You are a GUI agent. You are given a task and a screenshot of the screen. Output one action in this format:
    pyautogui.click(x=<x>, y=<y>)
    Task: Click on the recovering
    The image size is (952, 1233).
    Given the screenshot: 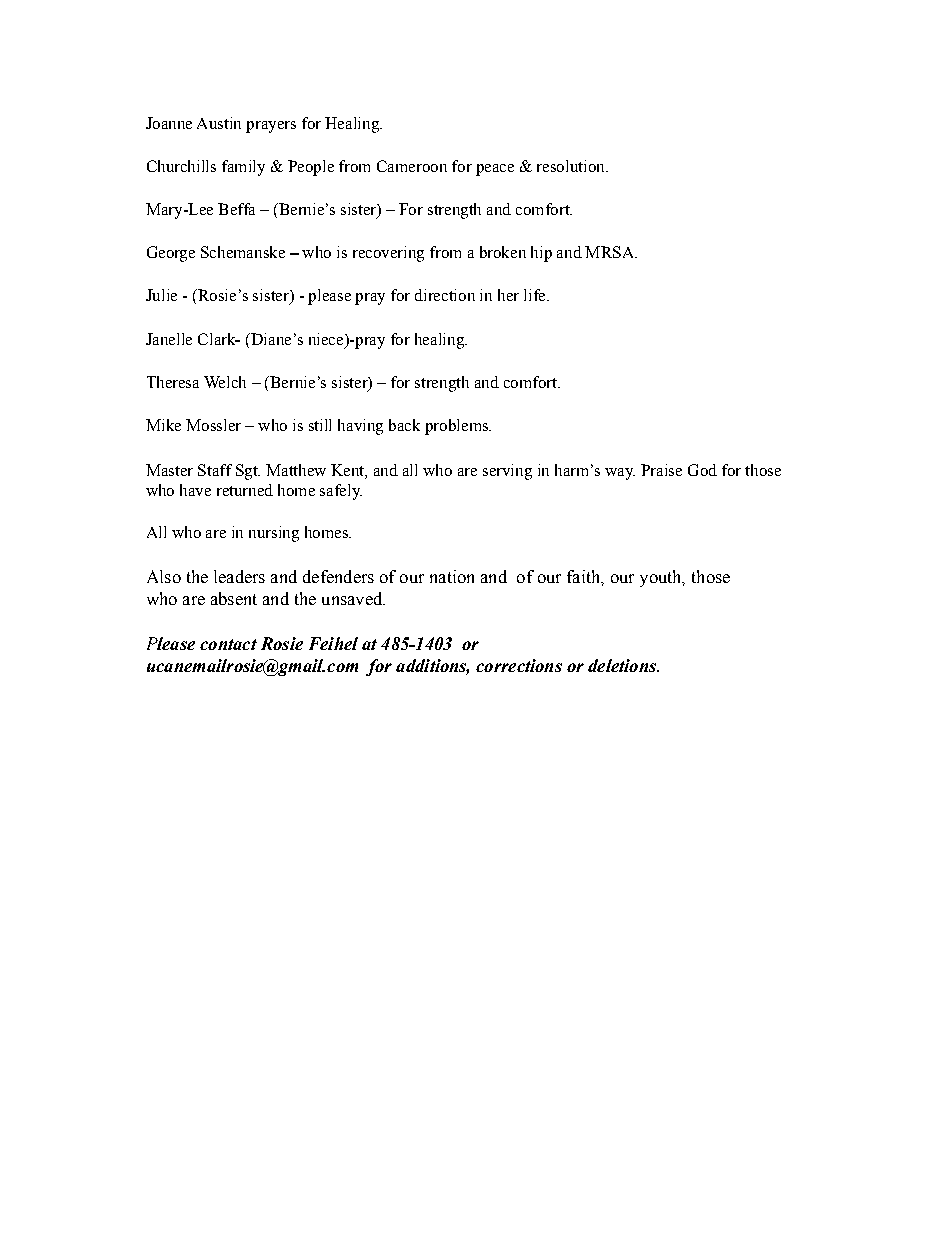 What is the action you would take?
    pyautogui.click(x=388, y=254)
